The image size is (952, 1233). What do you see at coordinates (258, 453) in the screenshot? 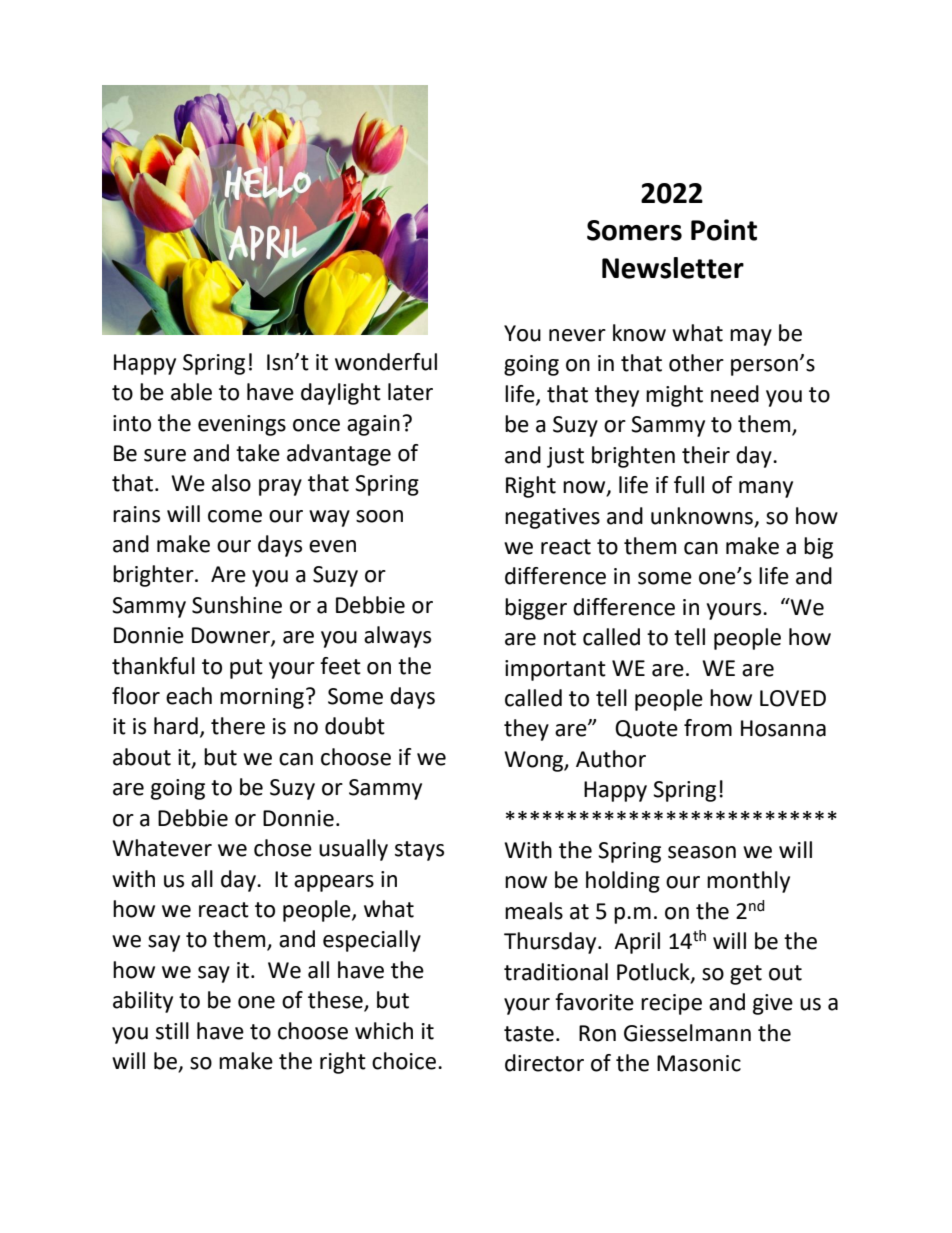
I see `take` at bounding box center [258, 453].
